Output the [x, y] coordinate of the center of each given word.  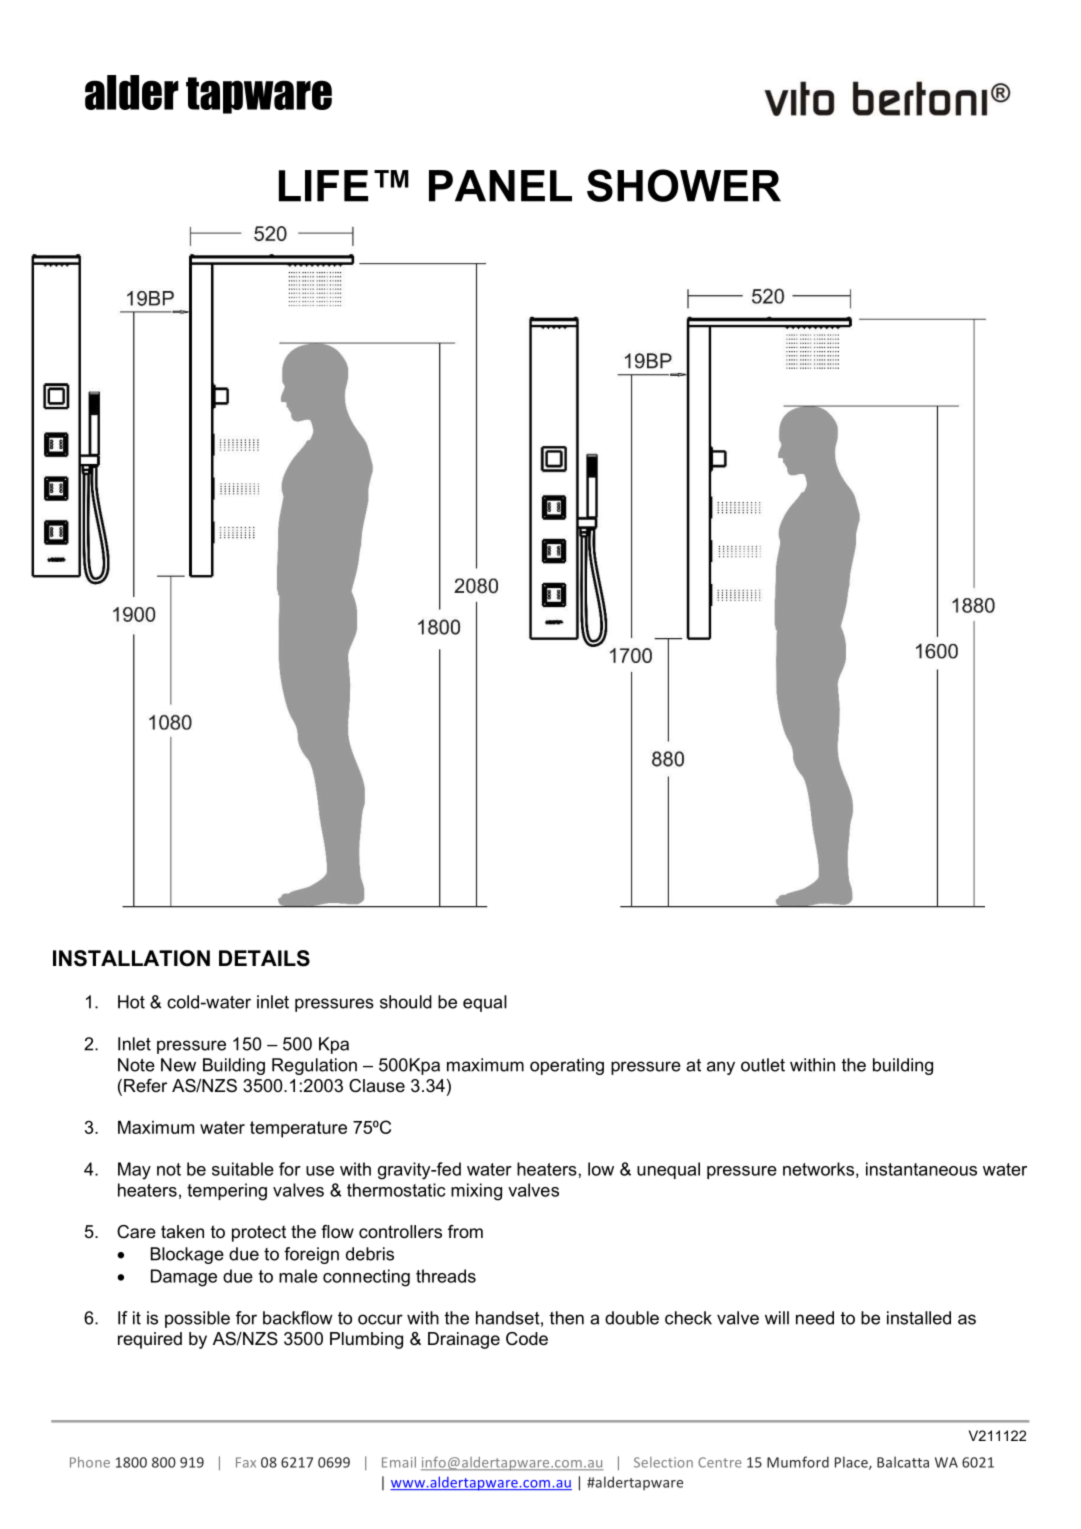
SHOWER [684, 185]
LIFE [323, 186]
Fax [246, 1462]
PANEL [500, 186]
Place [852, 1463]
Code [527, 1339]
